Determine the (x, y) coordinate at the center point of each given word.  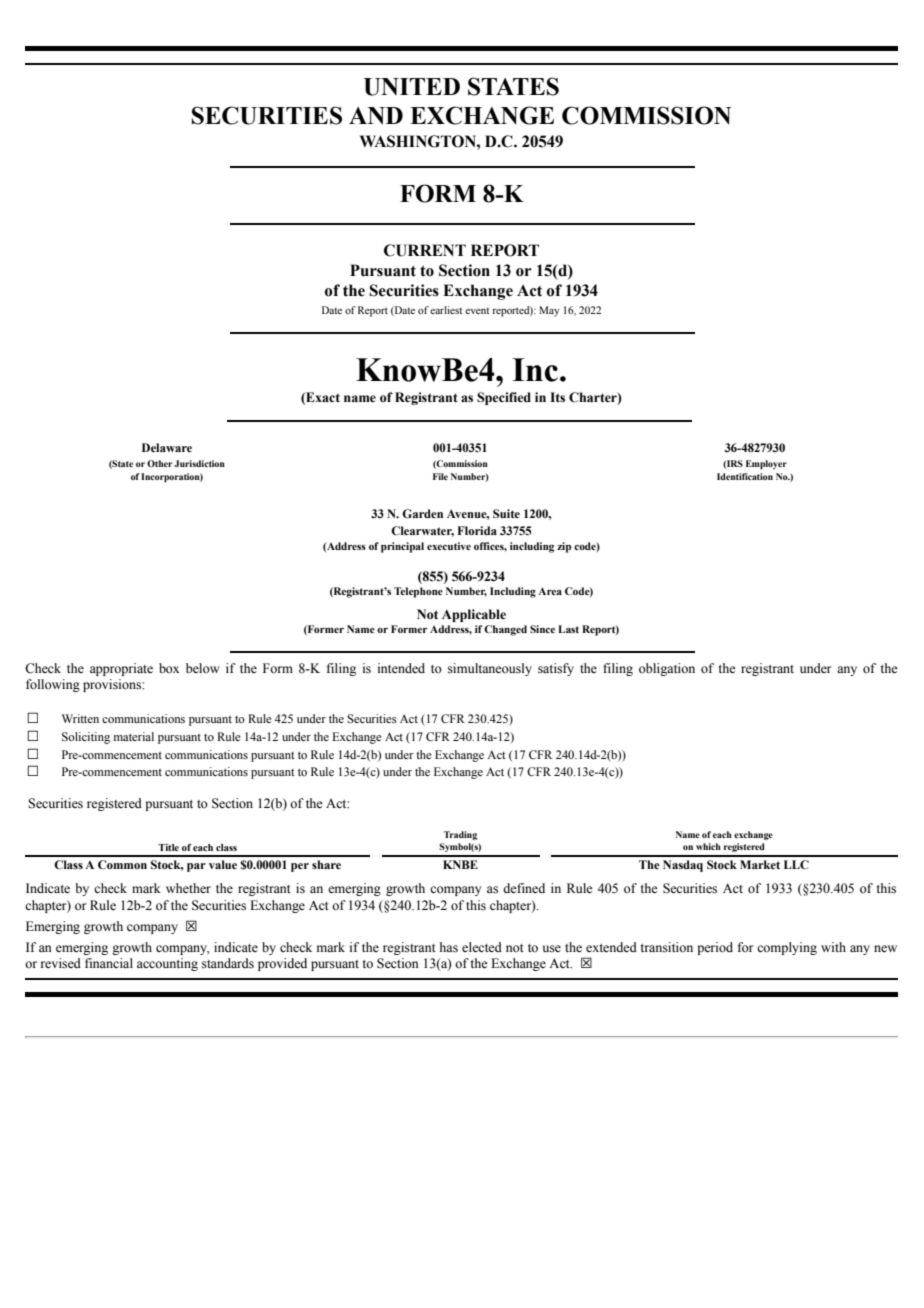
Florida (477, 531)
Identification (745, 476)
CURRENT (425, 250)
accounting (167, 964)
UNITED (412, 87)
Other (159, 463)
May (549, 311)
